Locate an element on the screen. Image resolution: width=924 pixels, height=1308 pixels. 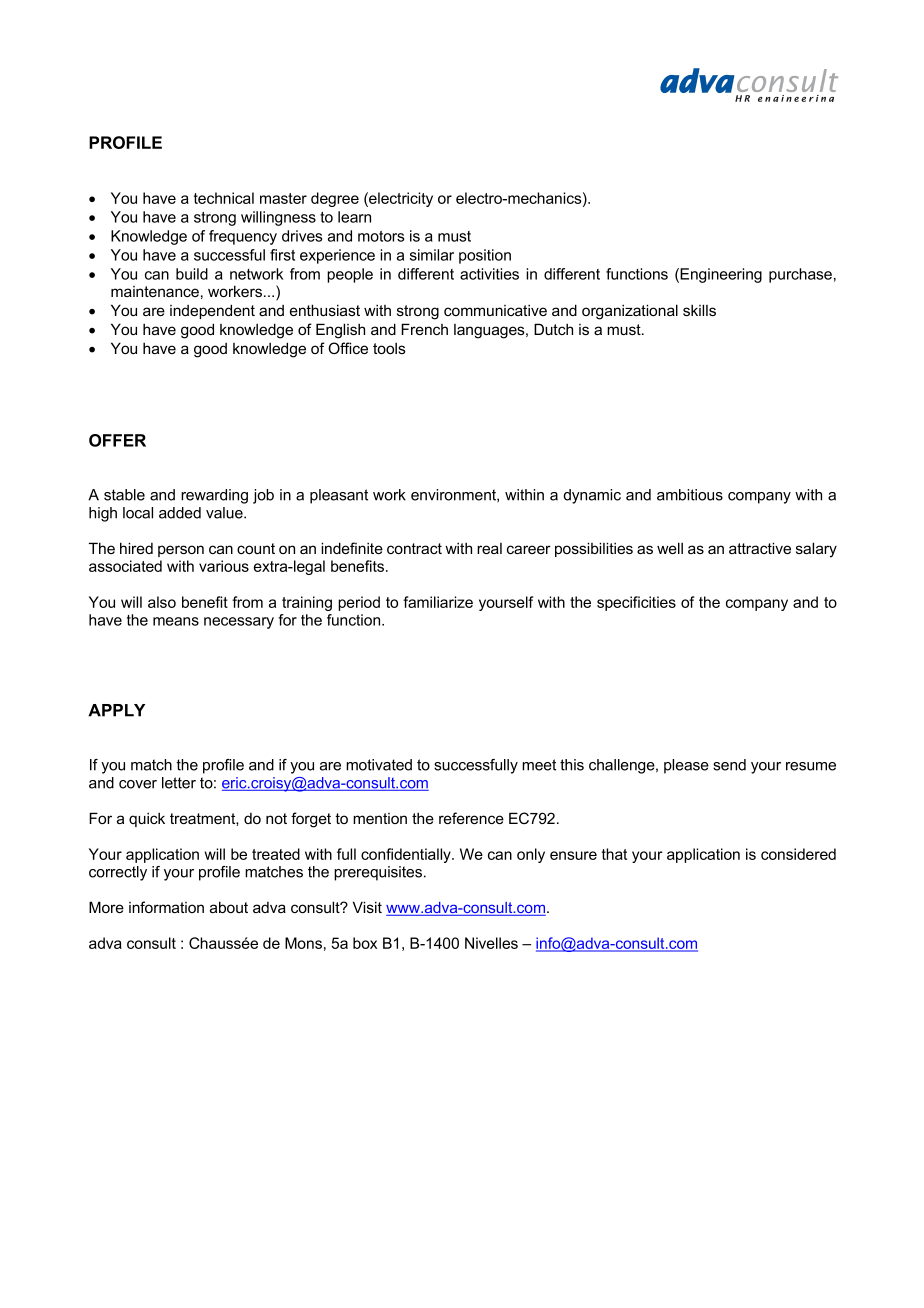
similar is located at coordinates (432, 255).
